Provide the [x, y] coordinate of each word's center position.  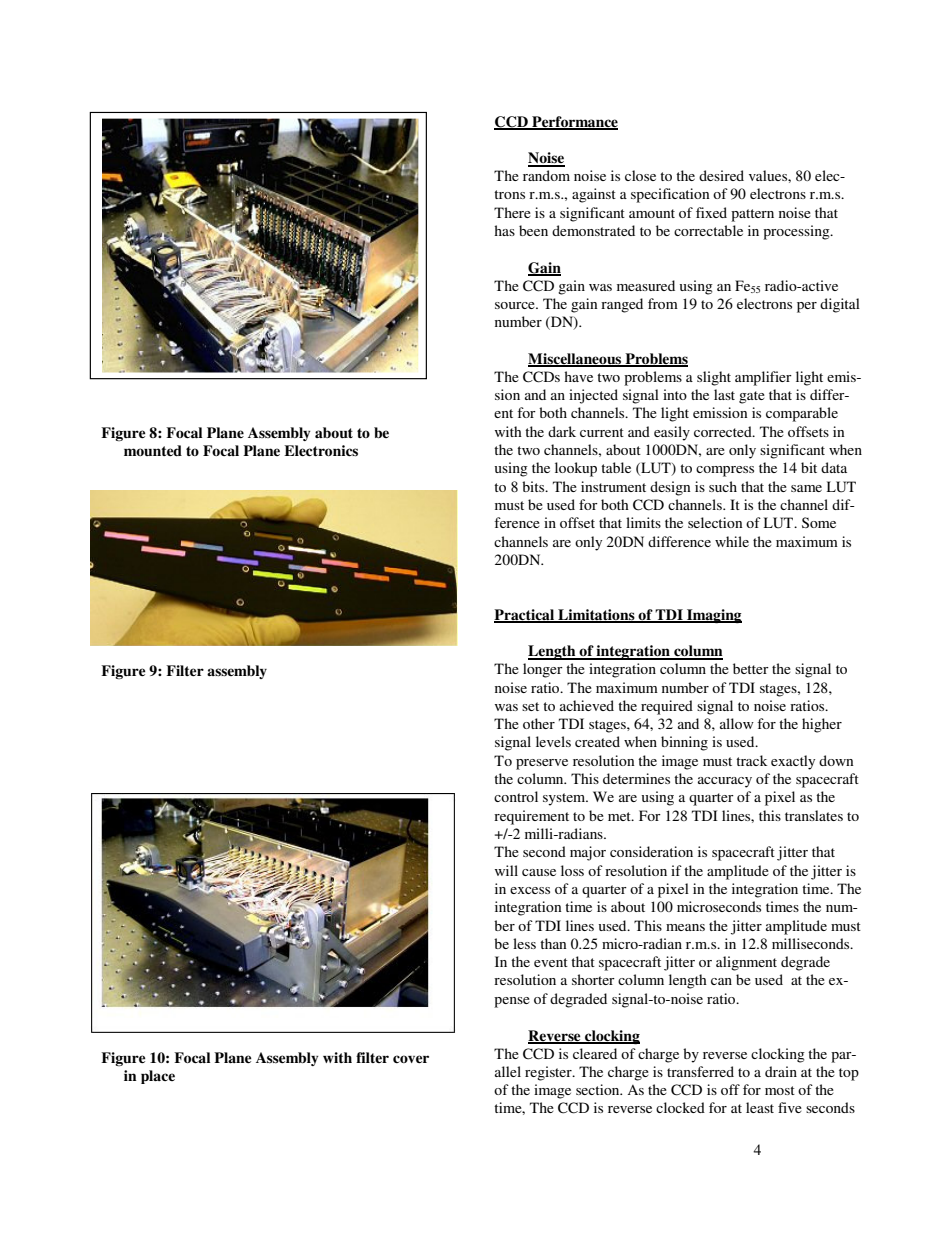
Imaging [713, 616]
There [512, 212]
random [546, 175]
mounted [153, 450]
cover [411, 1059]
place [158, 1077]
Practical [525, 616]
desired [721, 175]
